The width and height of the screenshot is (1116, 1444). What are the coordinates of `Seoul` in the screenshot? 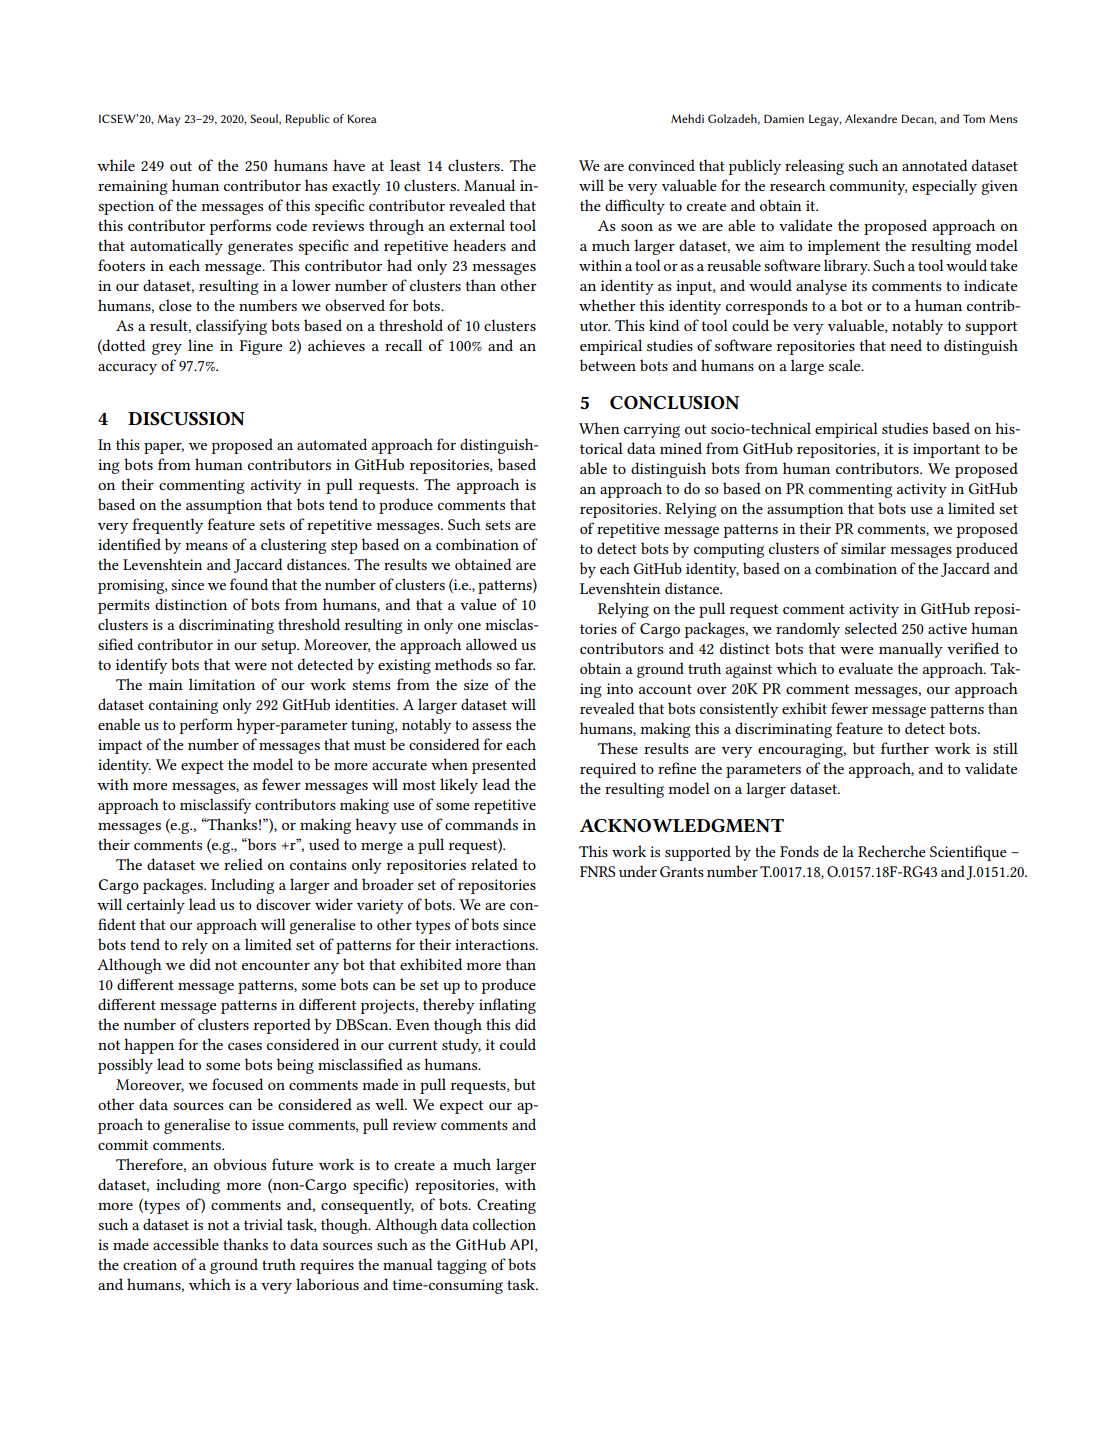 It's located at (265, 119).
